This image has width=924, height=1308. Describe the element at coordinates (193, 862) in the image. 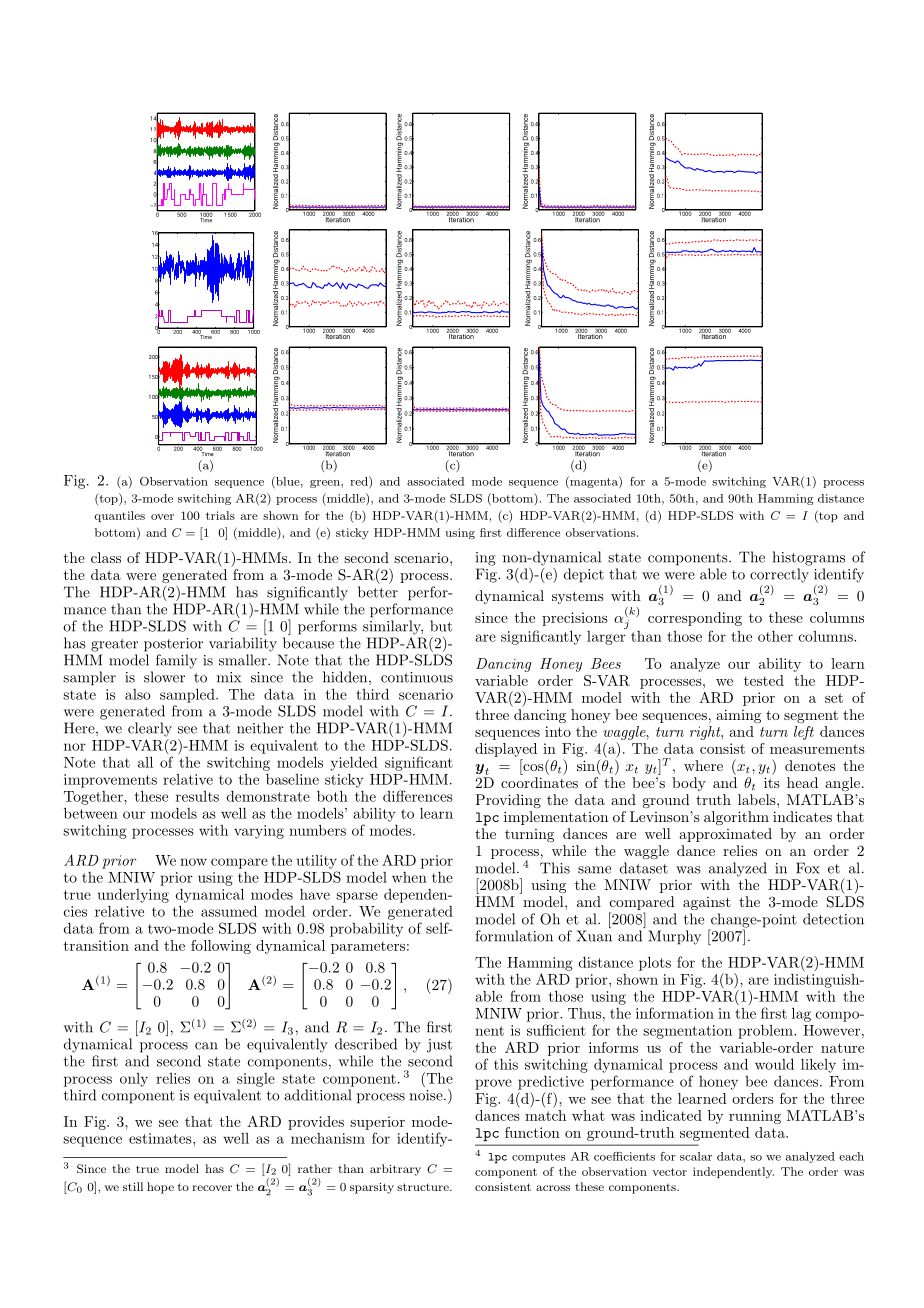

I see `now` at that location.
